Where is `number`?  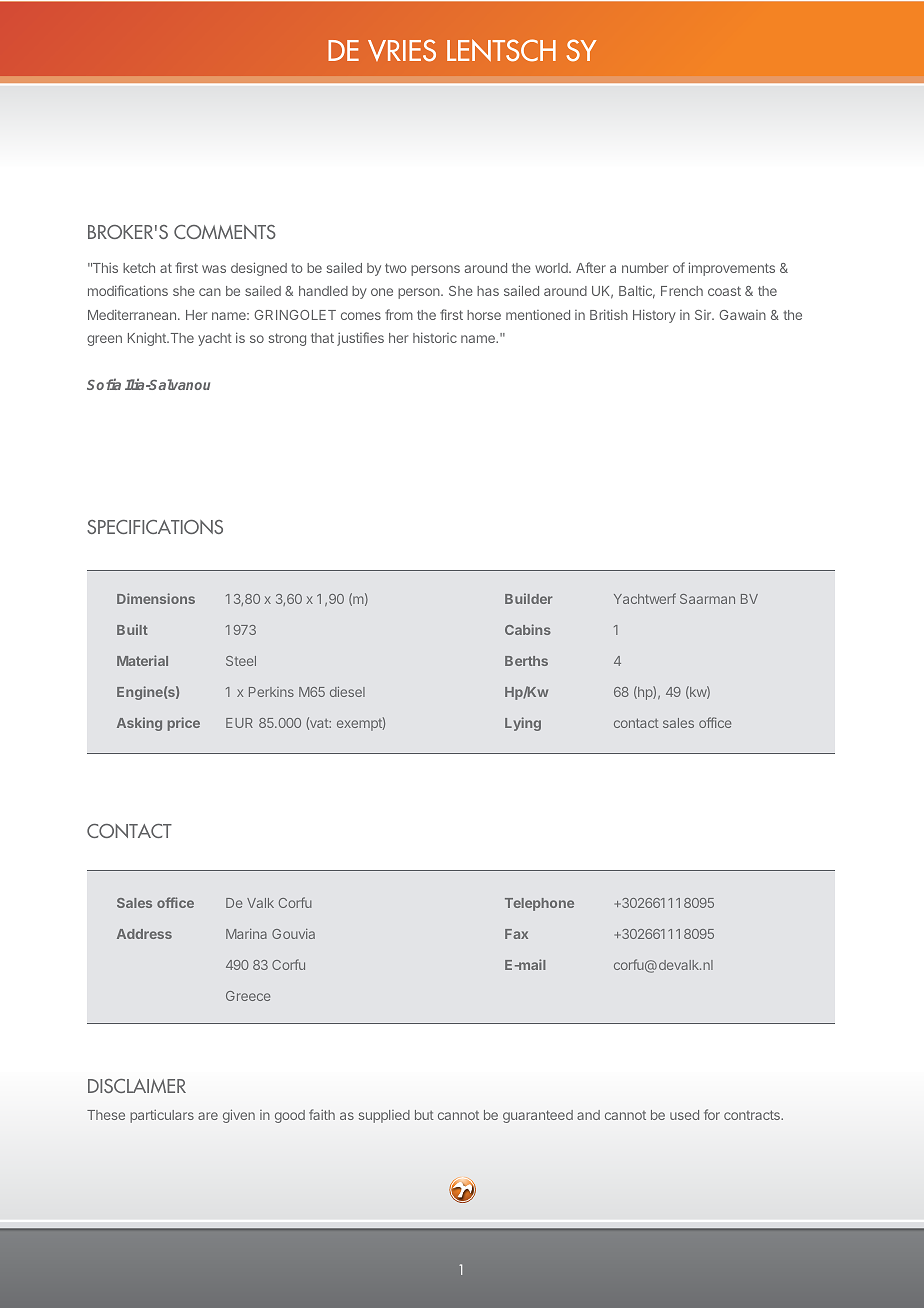
number is located at coordinates (645, 268).
